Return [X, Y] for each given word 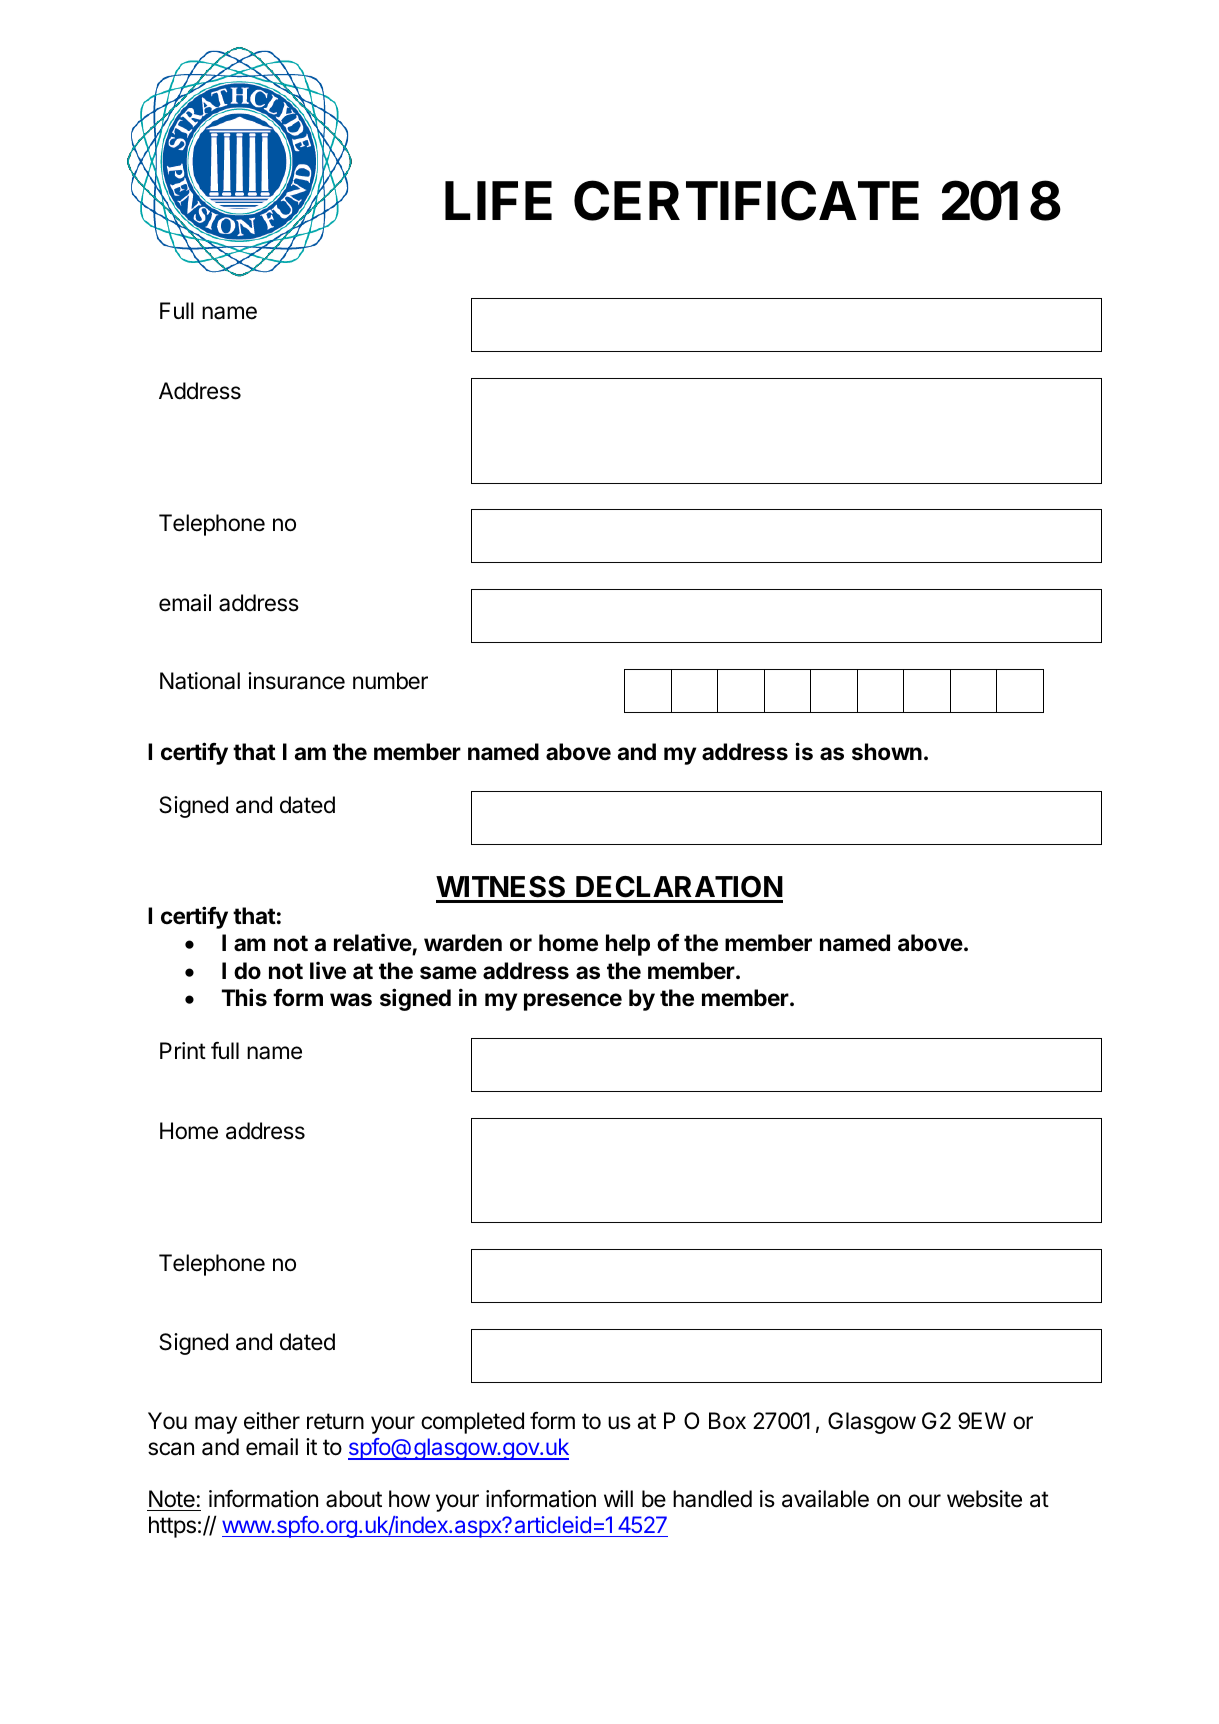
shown [887, 752]
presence [573, 1002]
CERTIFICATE [746, 200]
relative [373, 943]
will [618, 1498]
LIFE [498, 200]
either [272, 1421]
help [628, 945]
